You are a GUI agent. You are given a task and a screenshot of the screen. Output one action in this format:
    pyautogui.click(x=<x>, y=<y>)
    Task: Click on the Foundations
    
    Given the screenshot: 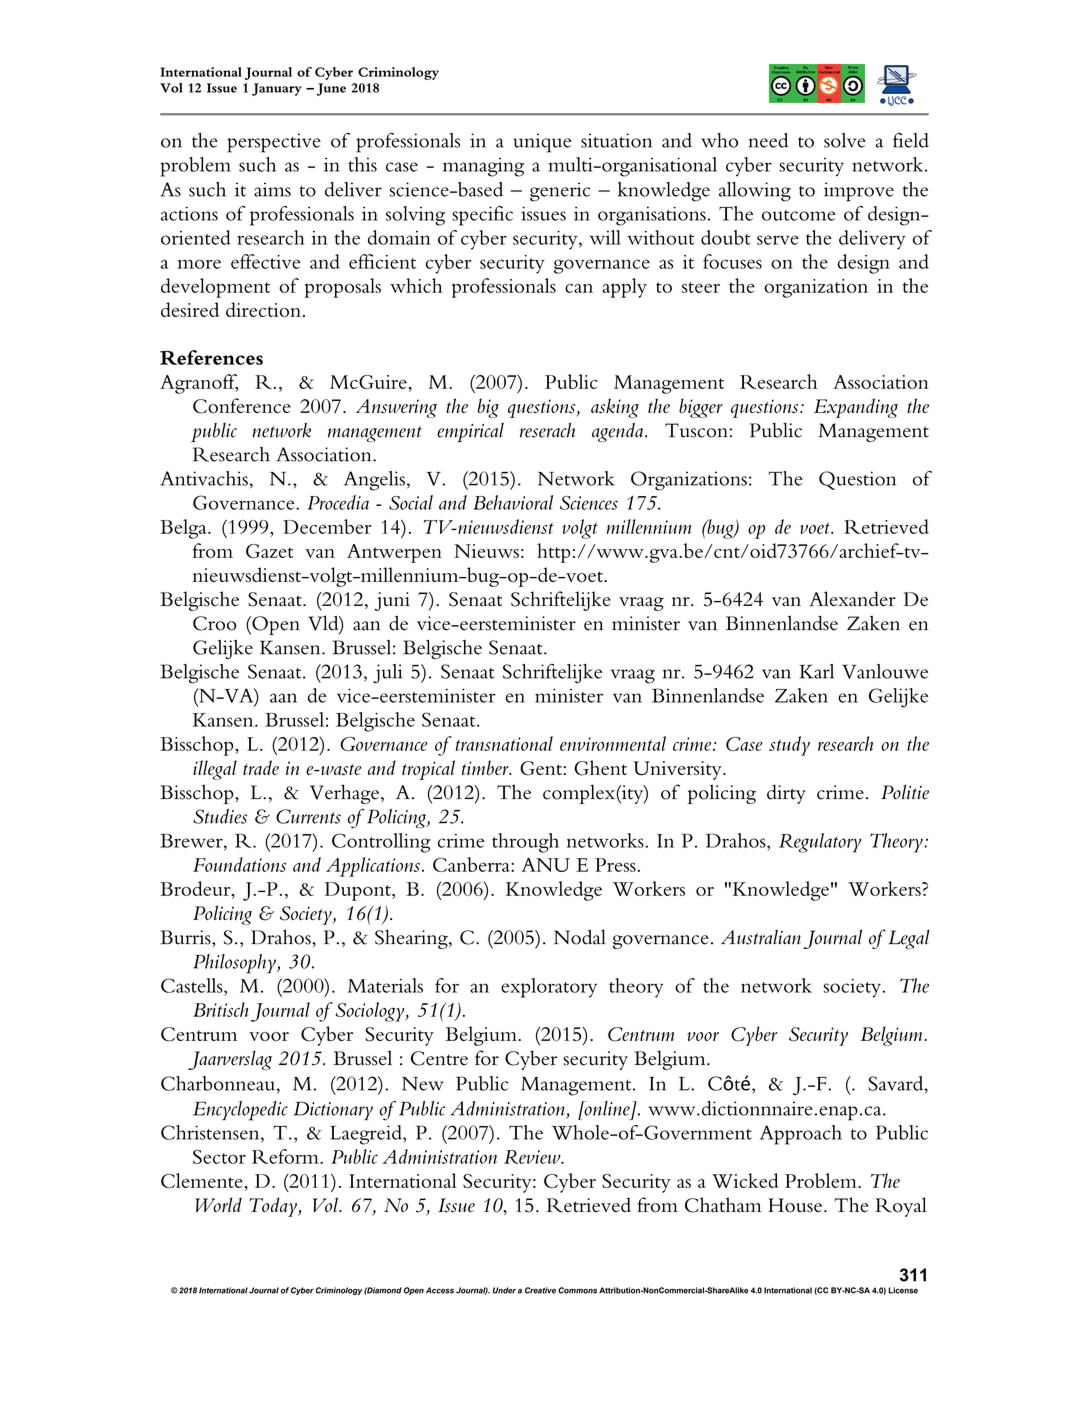 What is the action you would take?
    pyautogui.click(x=239, y=864)
